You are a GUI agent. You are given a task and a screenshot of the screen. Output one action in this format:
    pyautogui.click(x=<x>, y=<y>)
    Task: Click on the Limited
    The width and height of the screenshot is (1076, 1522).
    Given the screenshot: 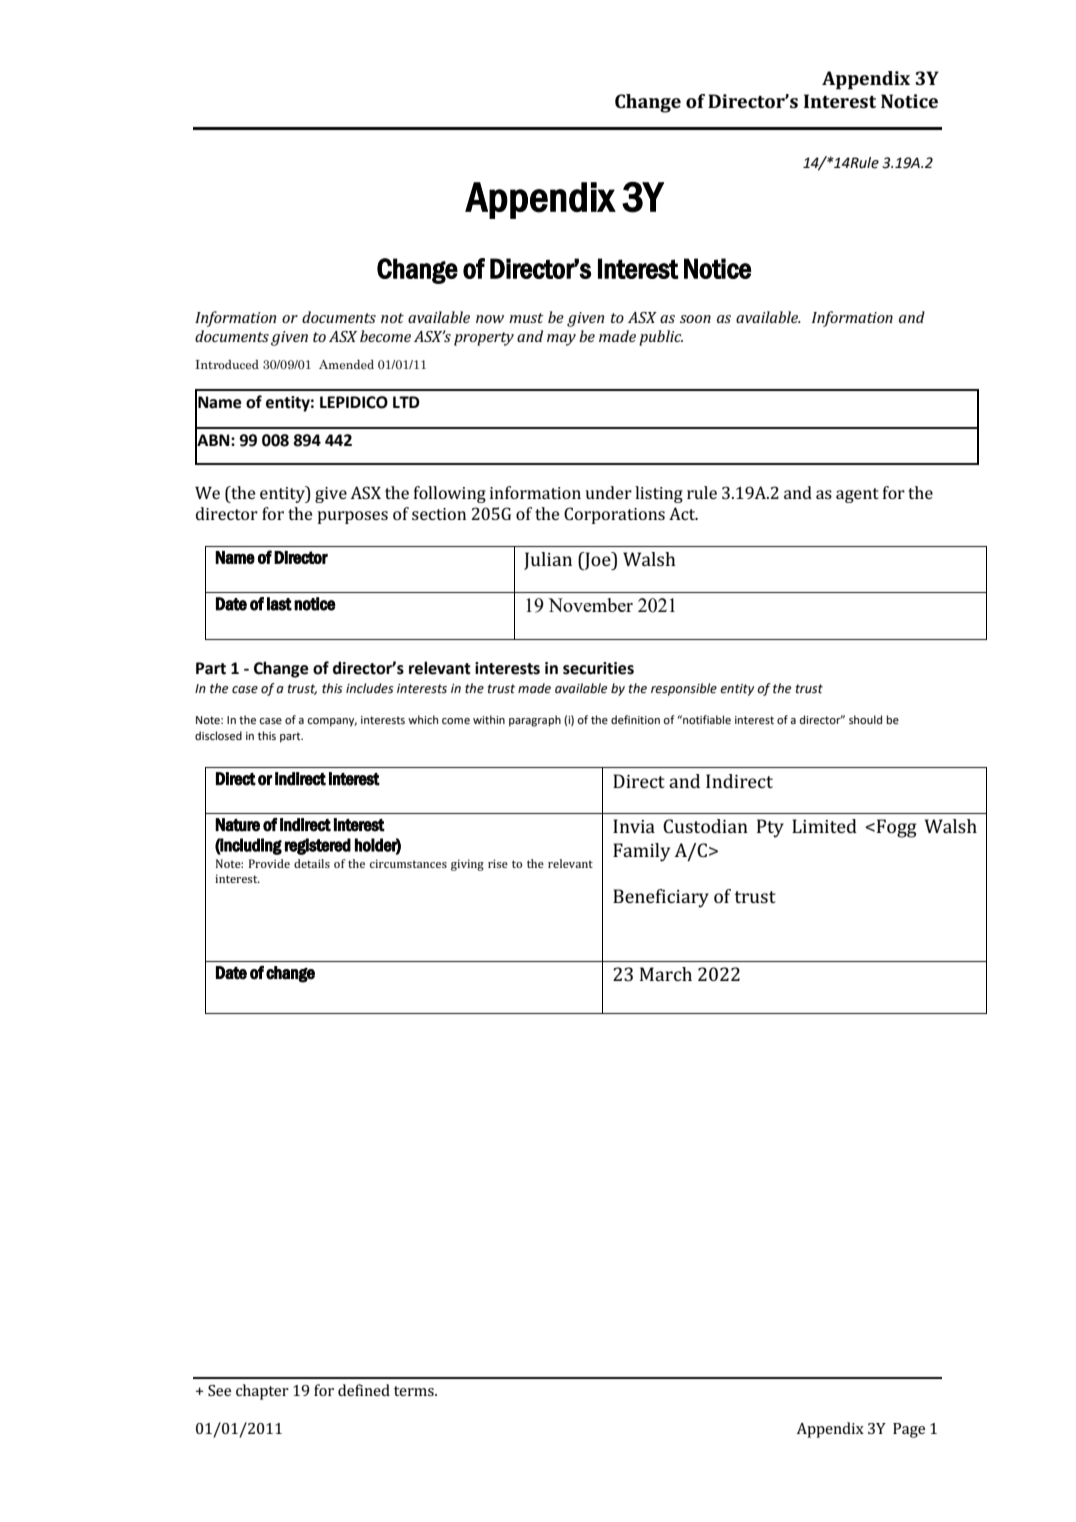 What is the action you would take?
    pyautogui.click(x=824, y=826)
